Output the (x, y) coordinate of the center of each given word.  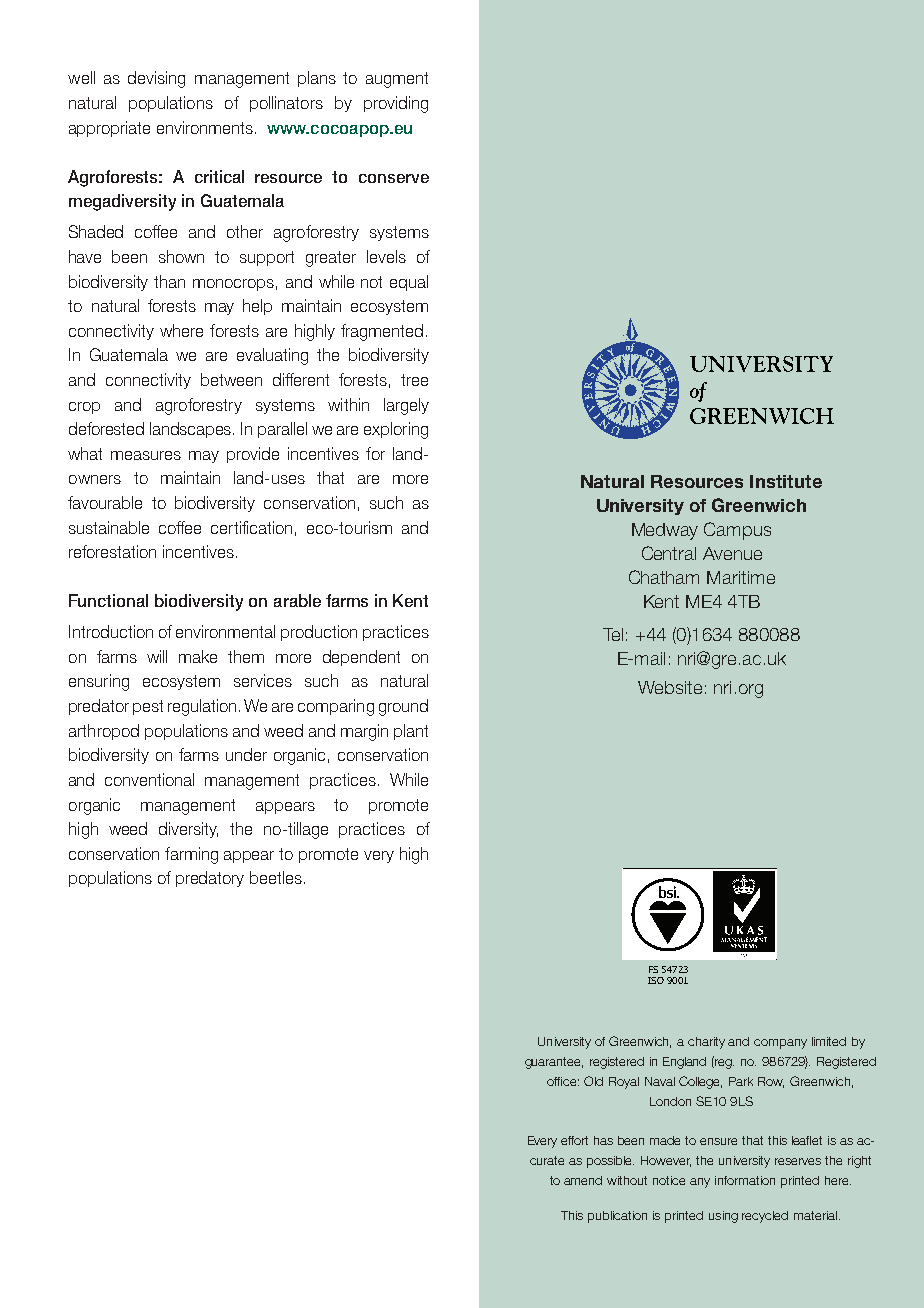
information (745, 1180)
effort (574, 1140)
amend (583, 1180)
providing (396, 104)
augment (397, 80)
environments (205, 127)
